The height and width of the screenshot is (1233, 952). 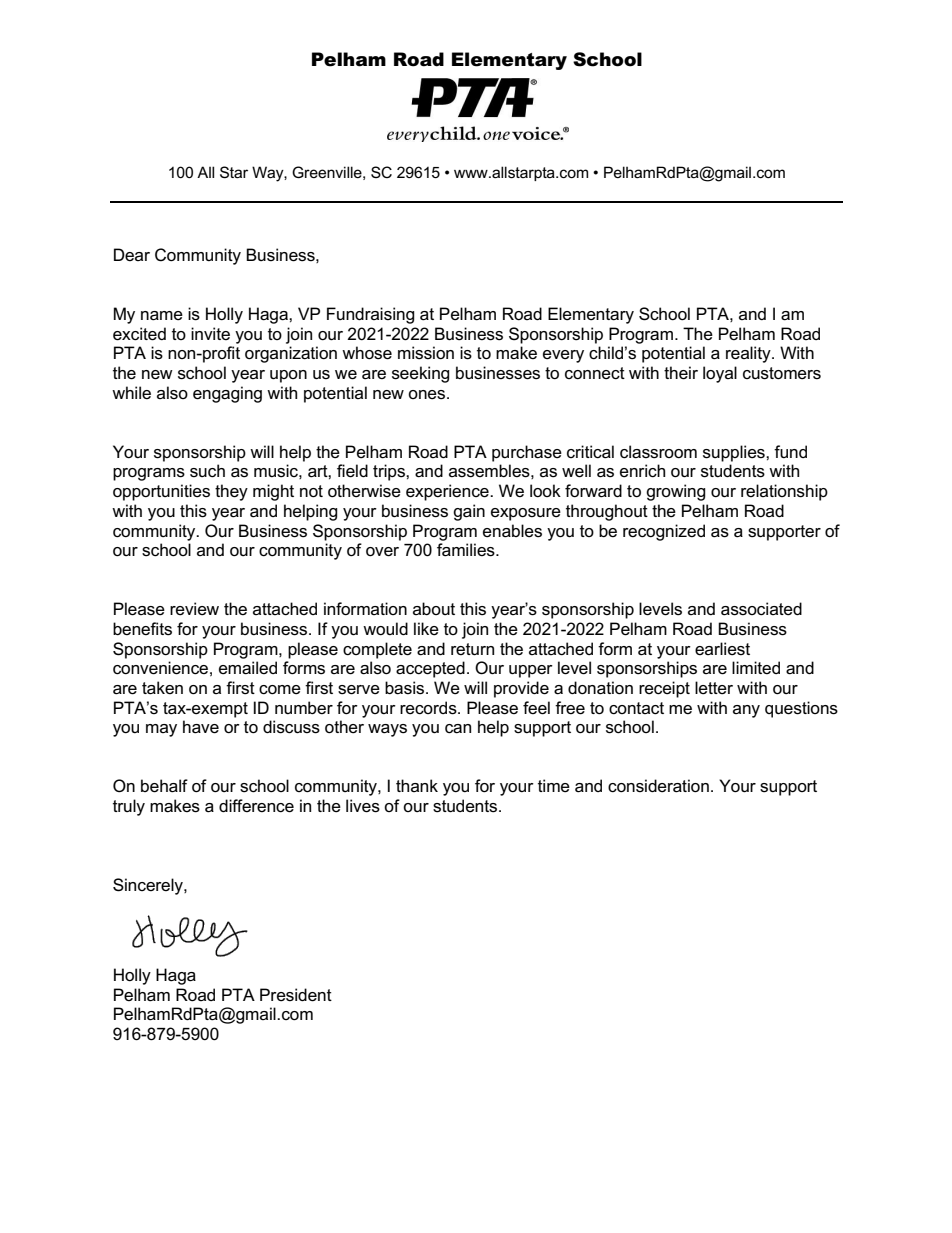 I want to click on difference, so click(x=256, y=806).
